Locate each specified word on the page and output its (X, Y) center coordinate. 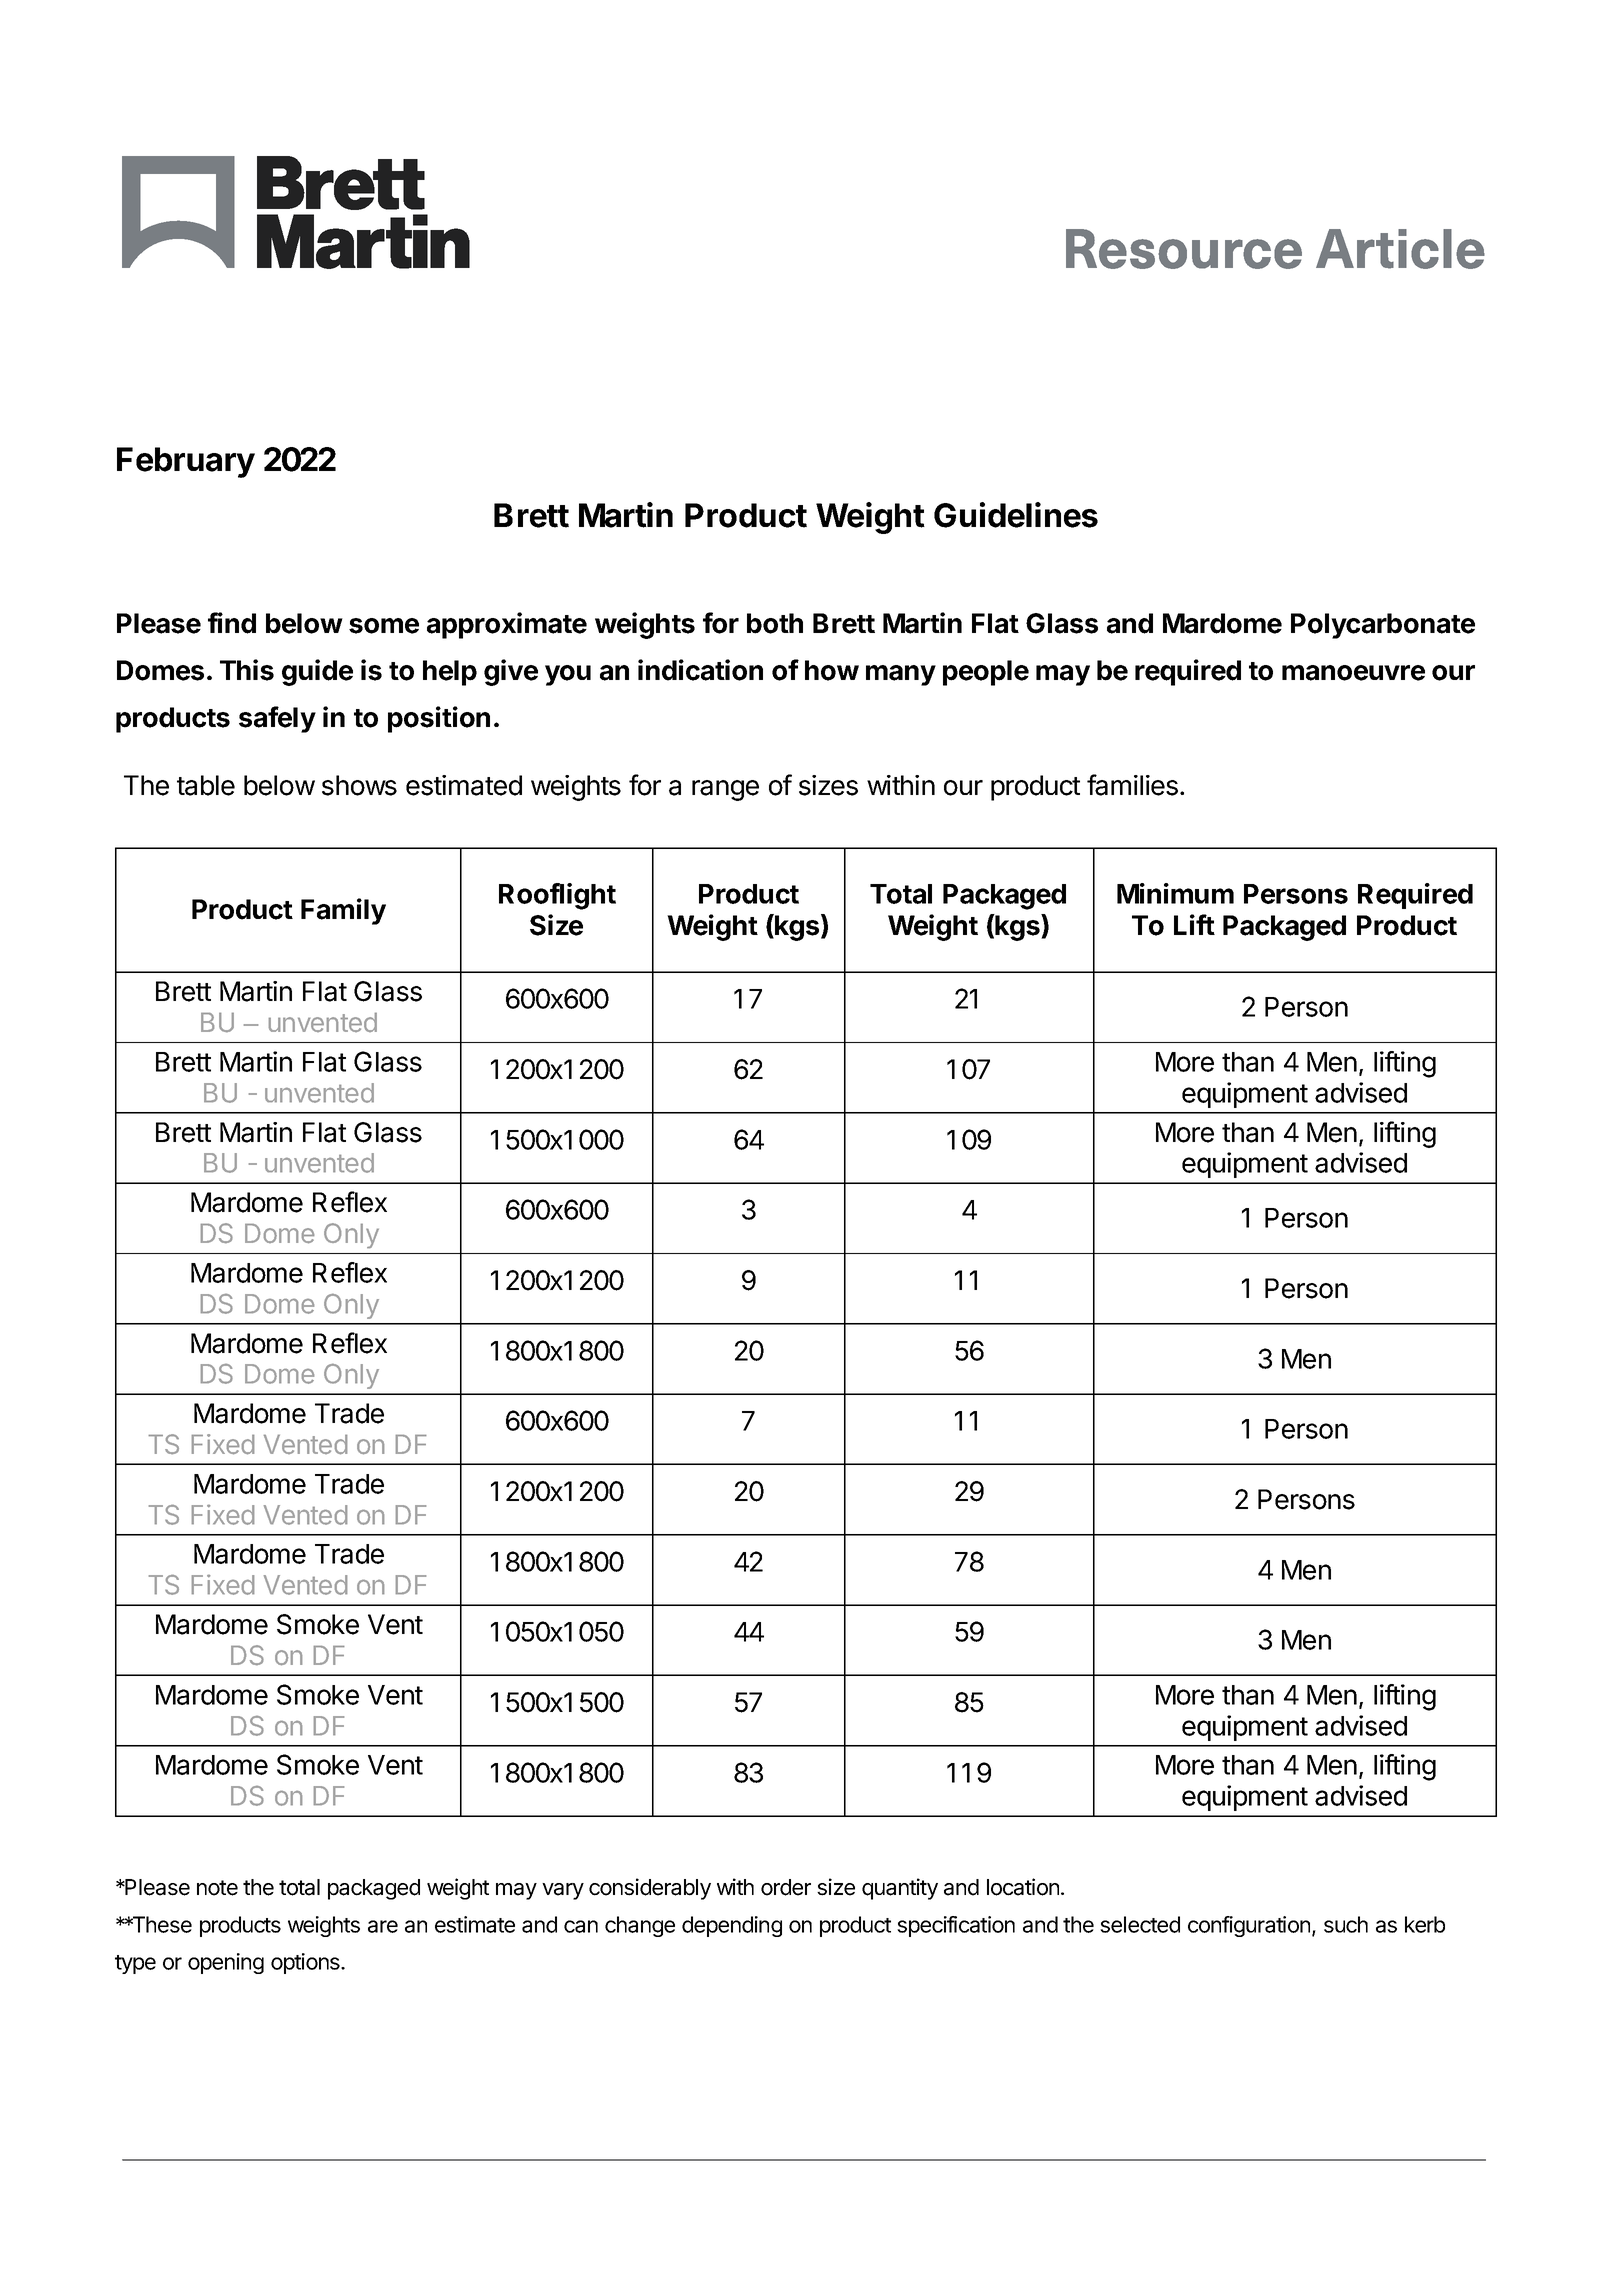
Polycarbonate (1383, 626)
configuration (1249, 1926)
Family (343, 911)
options (306, 1963)
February (186, 462)
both (775, 623)
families (1132, 785)
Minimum (1175, 893)
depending (732, 1926)
